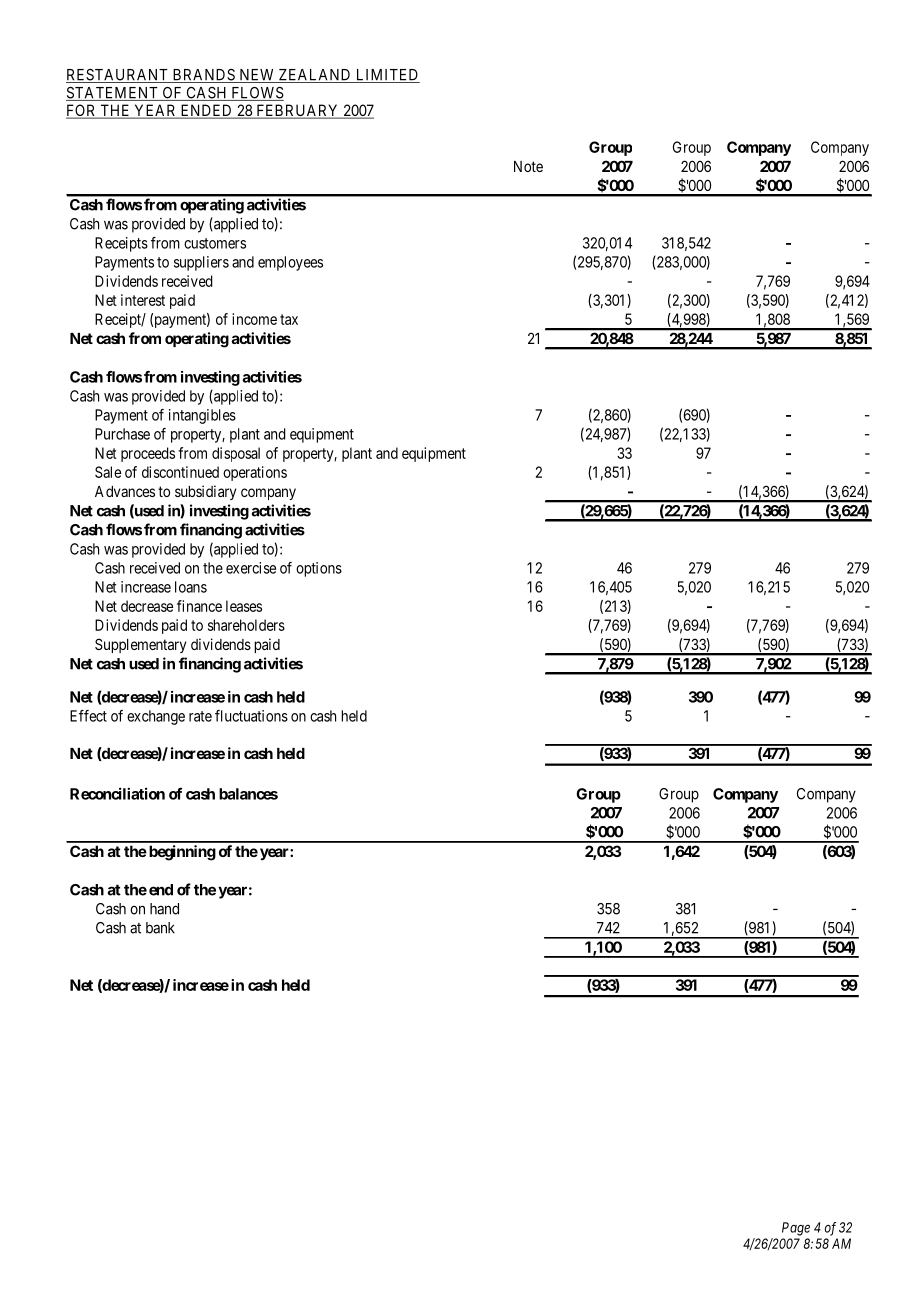 The width and height of the page is (924, 1308). What do you see at coordinates (319, 569) in the page?
I see `options` at bounding box center [319, 569].
